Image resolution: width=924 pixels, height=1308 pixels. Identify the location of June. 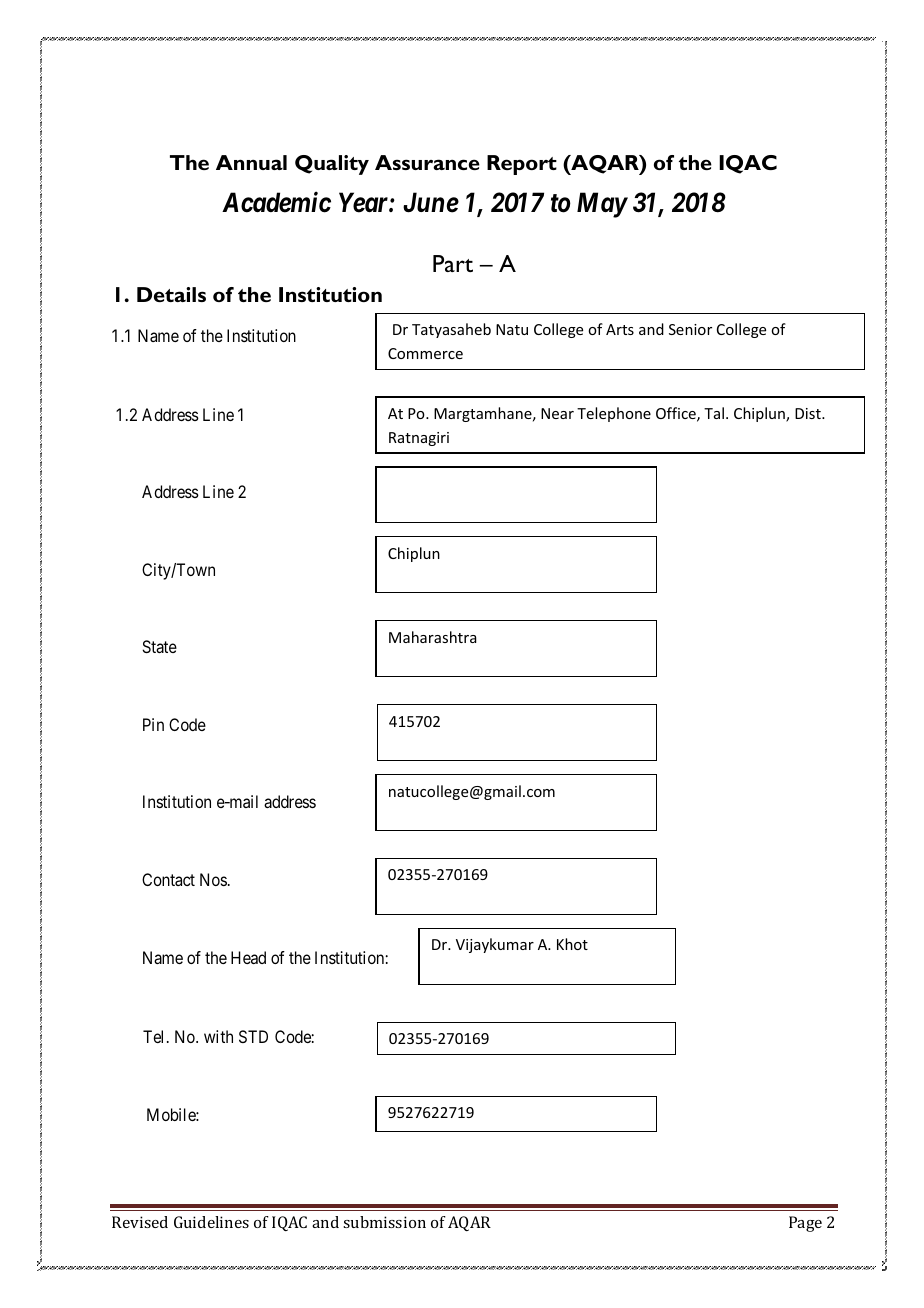
(431, 202).
